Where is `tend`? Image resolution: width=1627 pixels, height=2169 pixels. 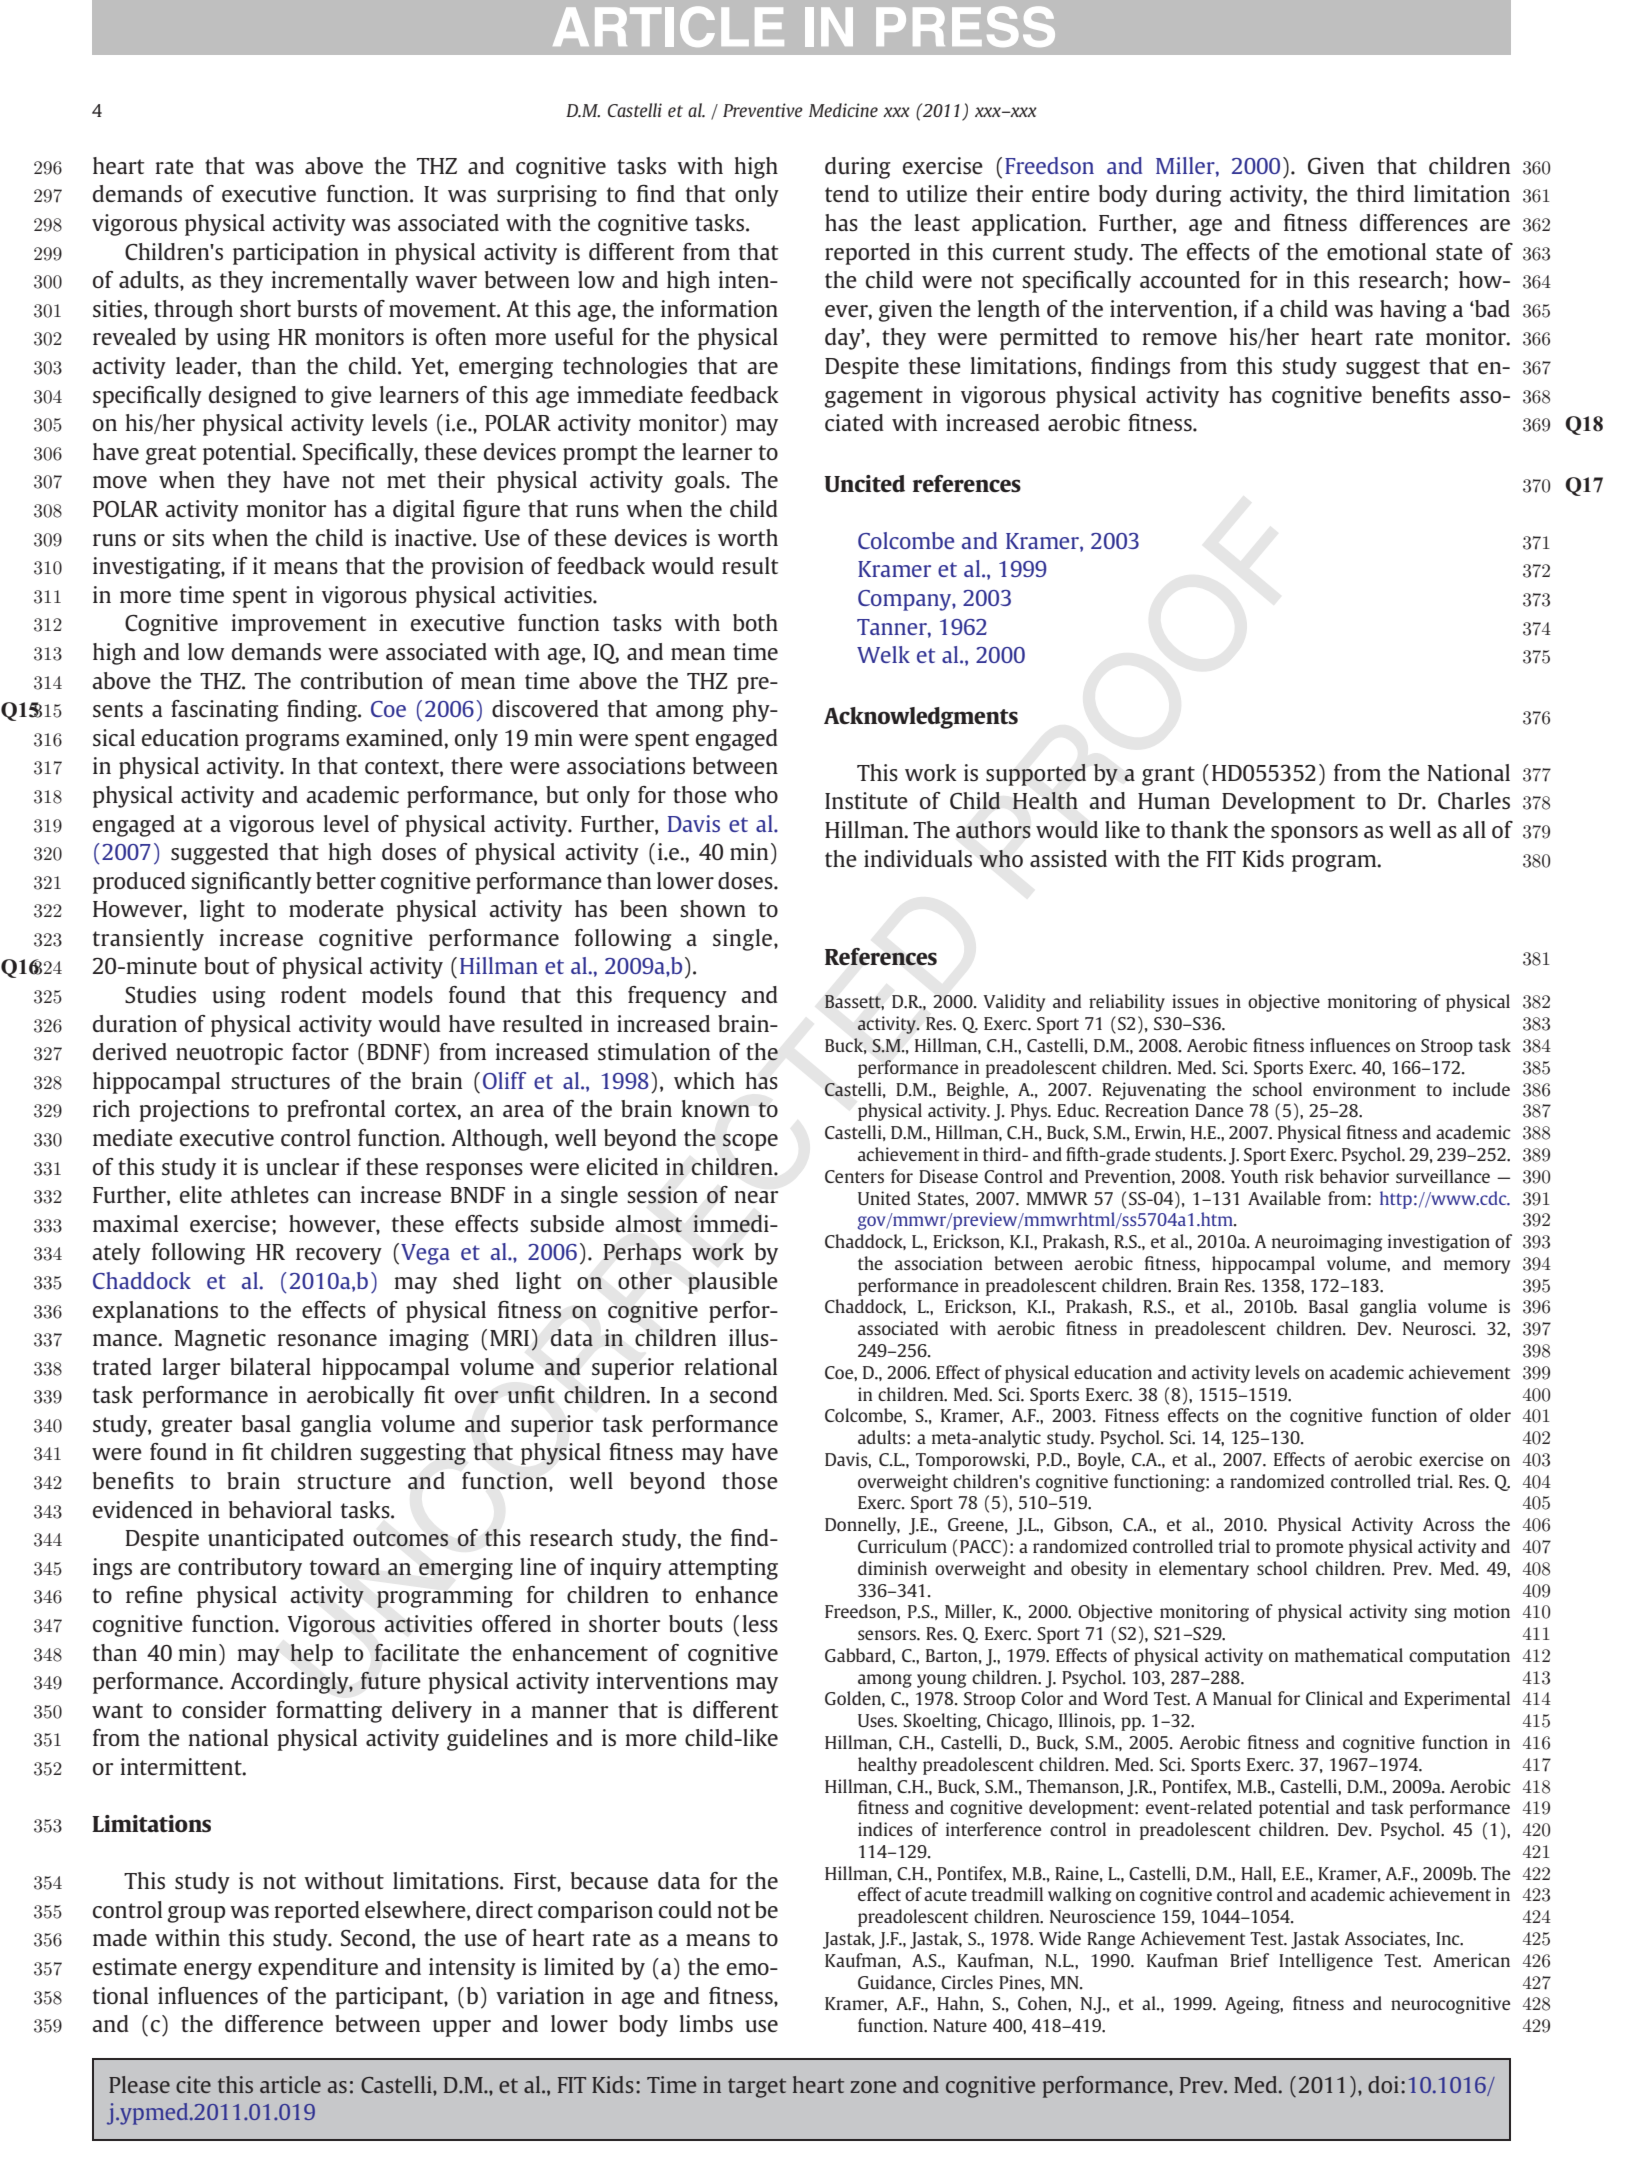 tend is located at coordinates (847, 193).
